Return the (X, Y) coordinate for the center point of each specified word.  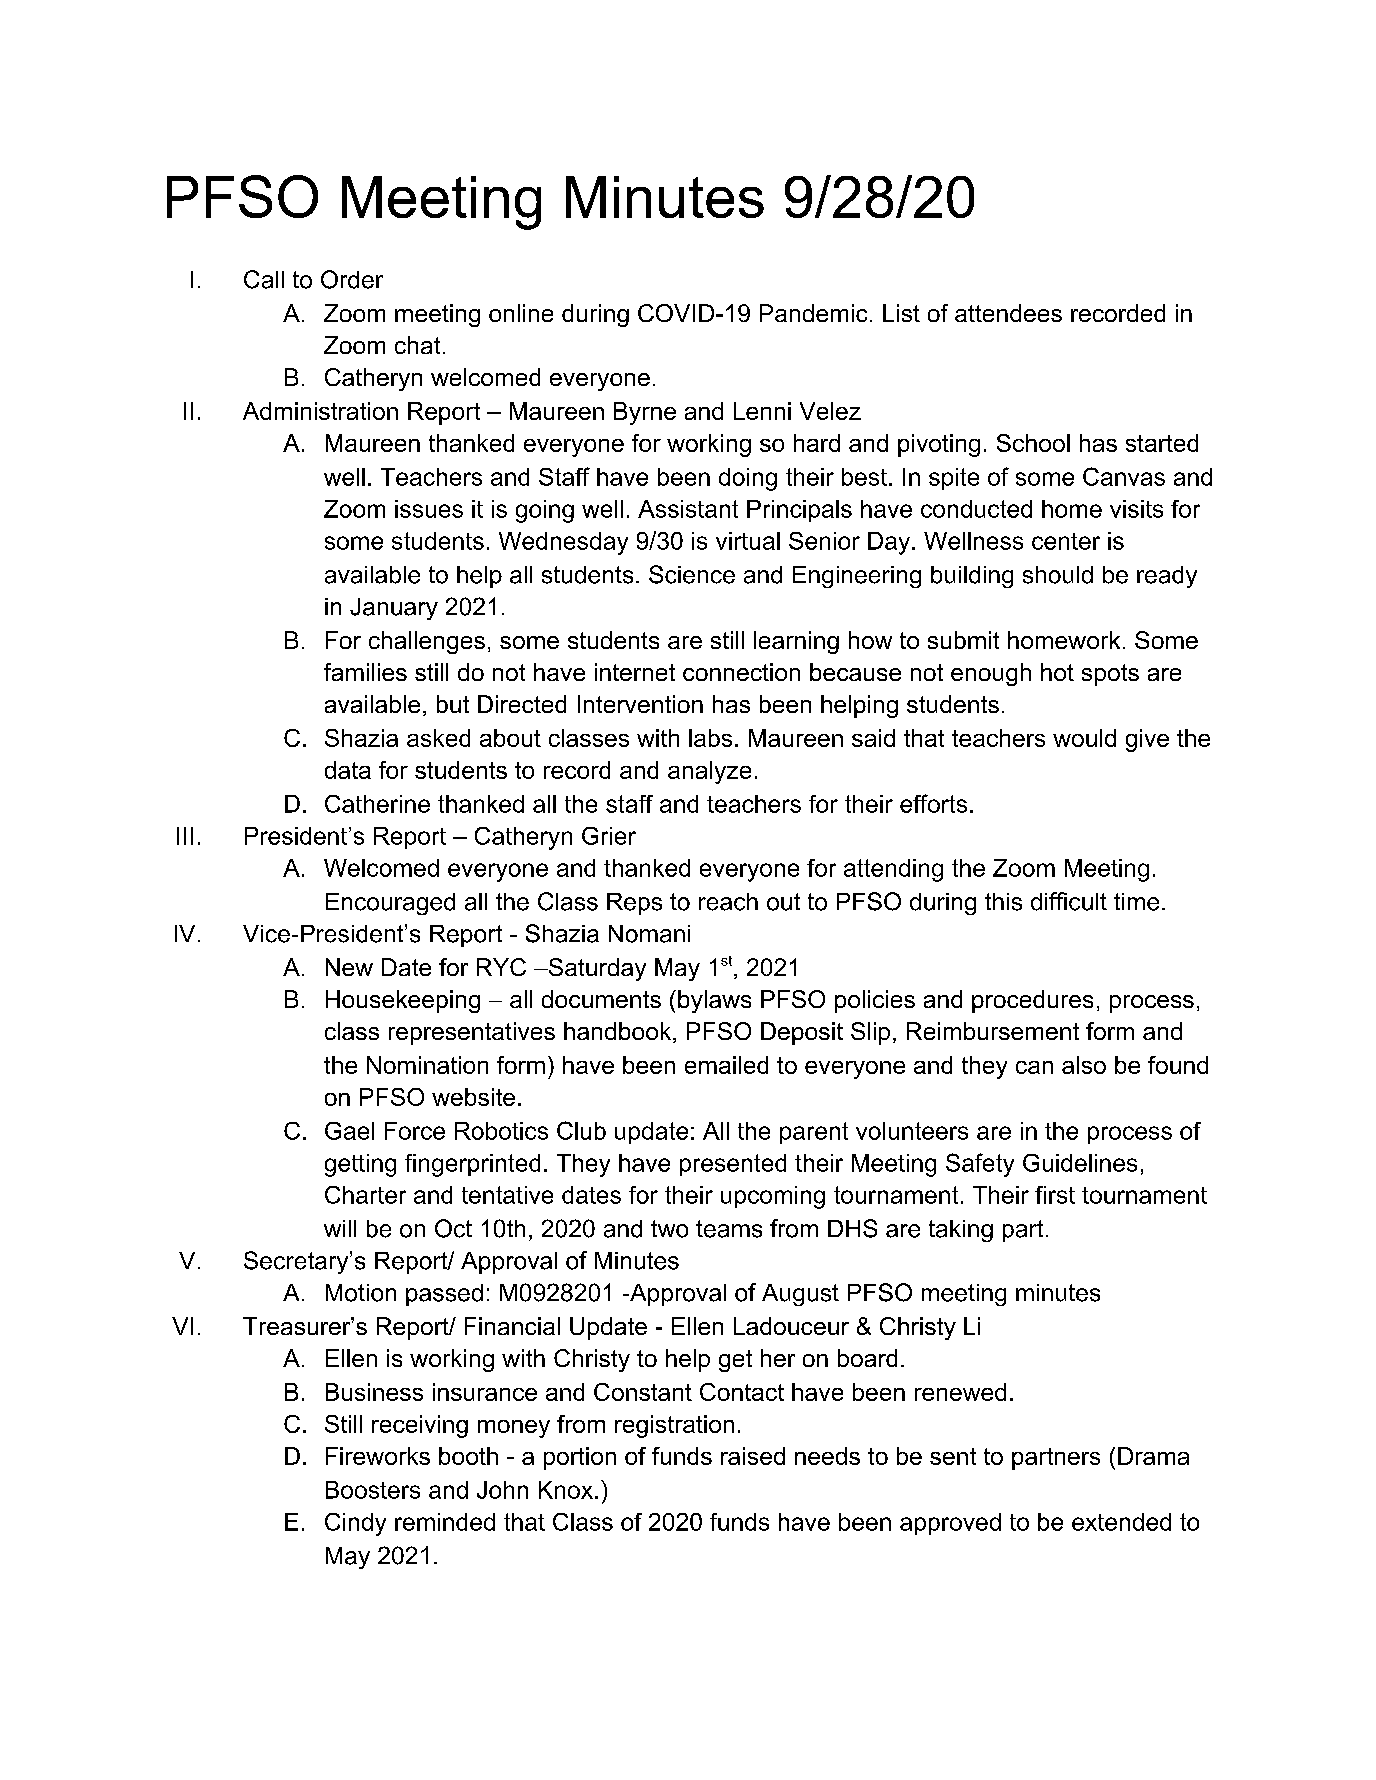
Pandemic (813, 313)
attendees (1008, 313)
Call (264, 279)
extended (1121, 1522)
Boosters (373, 1490)
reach (728, 902)
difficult (1069, 901)
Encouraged (390, 904)
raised (753, 1456)
